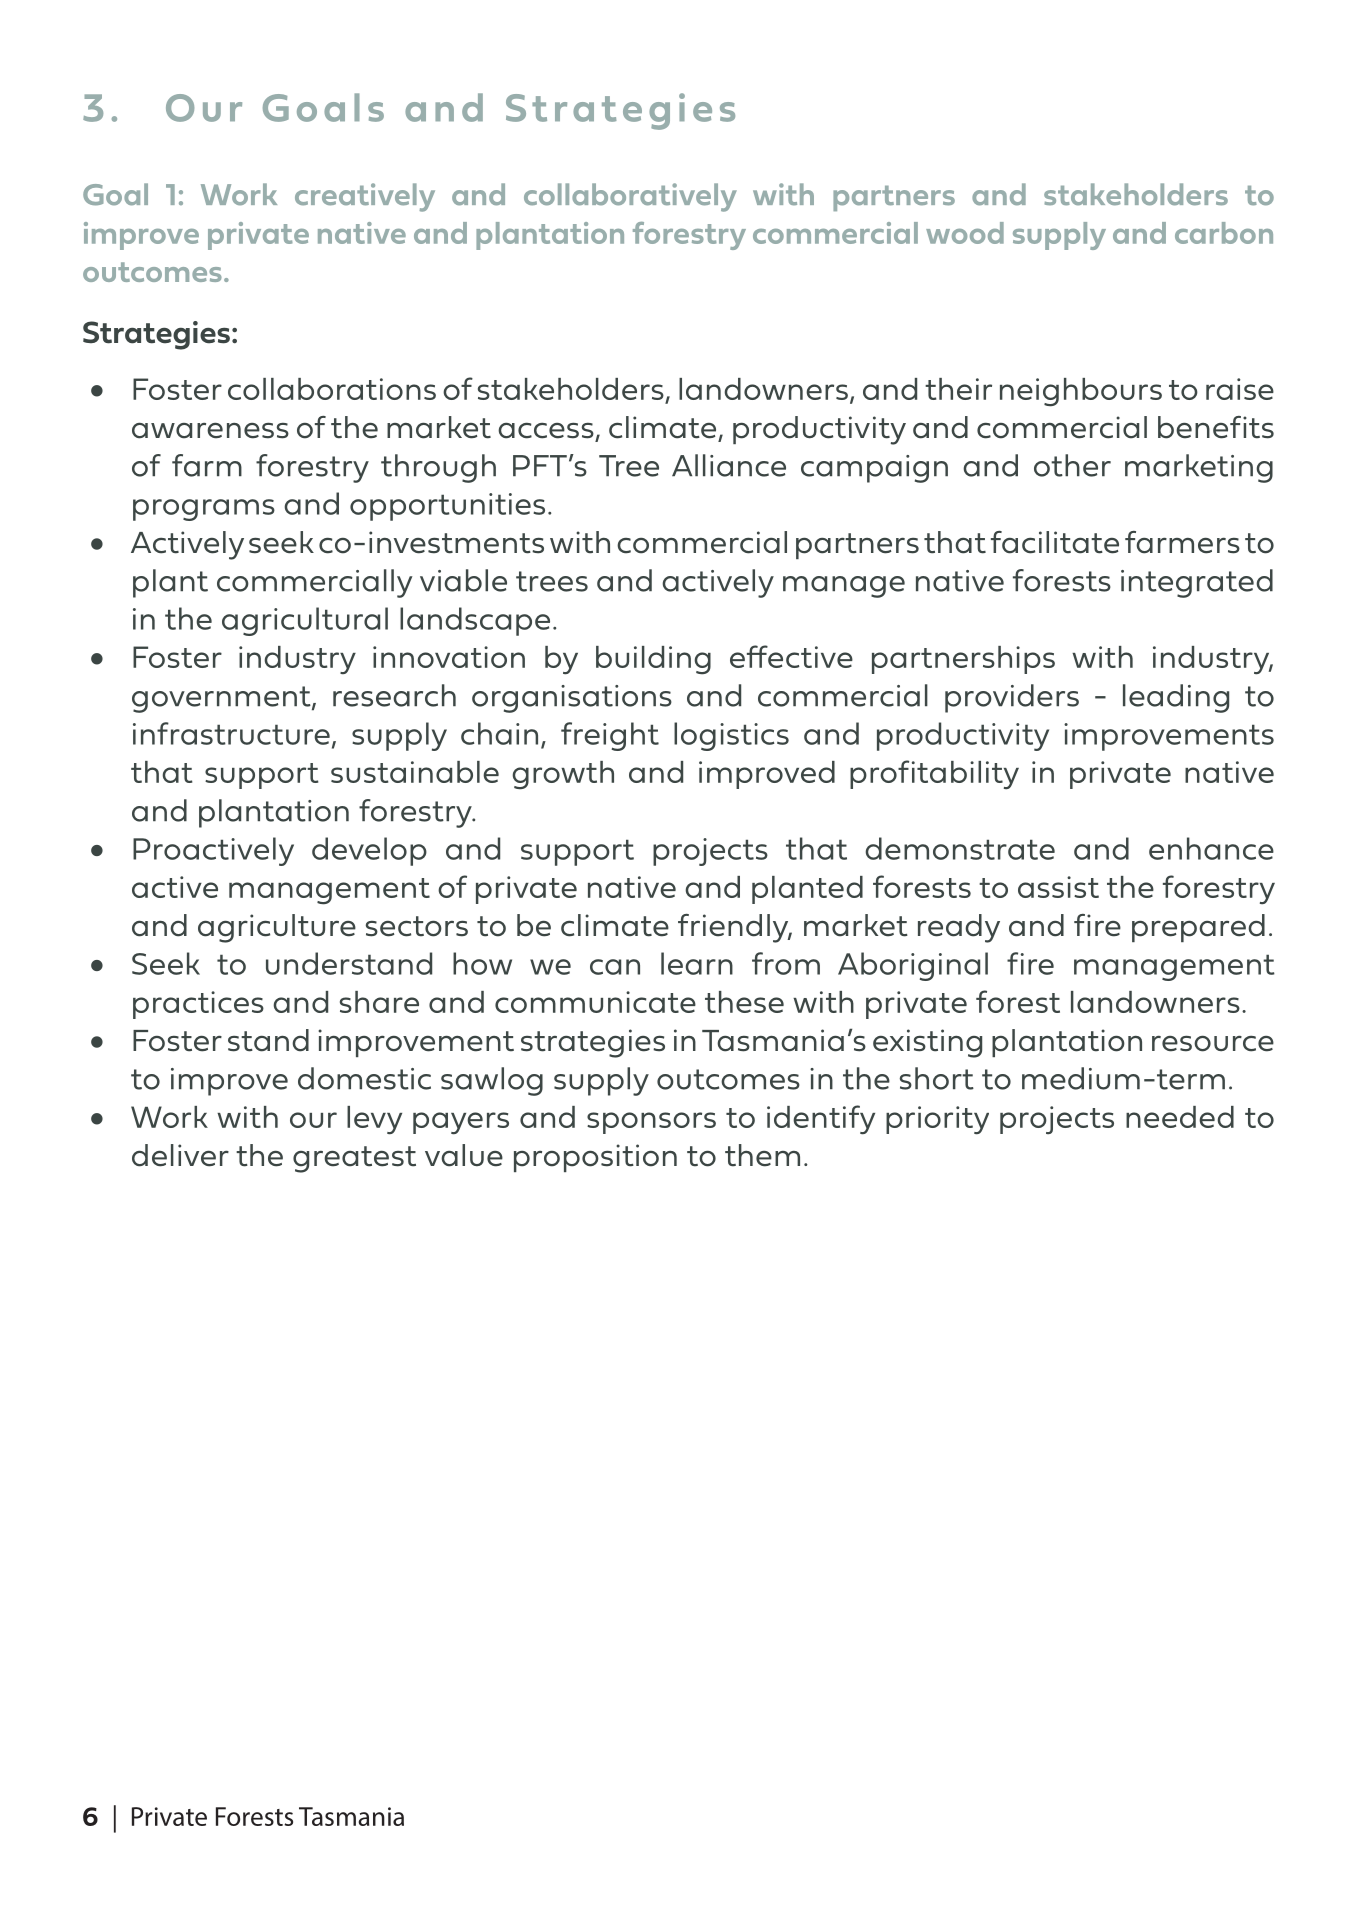 The width and height of the image is (1357, 1920). I want to click on sponsors, so click(651, 1123).
